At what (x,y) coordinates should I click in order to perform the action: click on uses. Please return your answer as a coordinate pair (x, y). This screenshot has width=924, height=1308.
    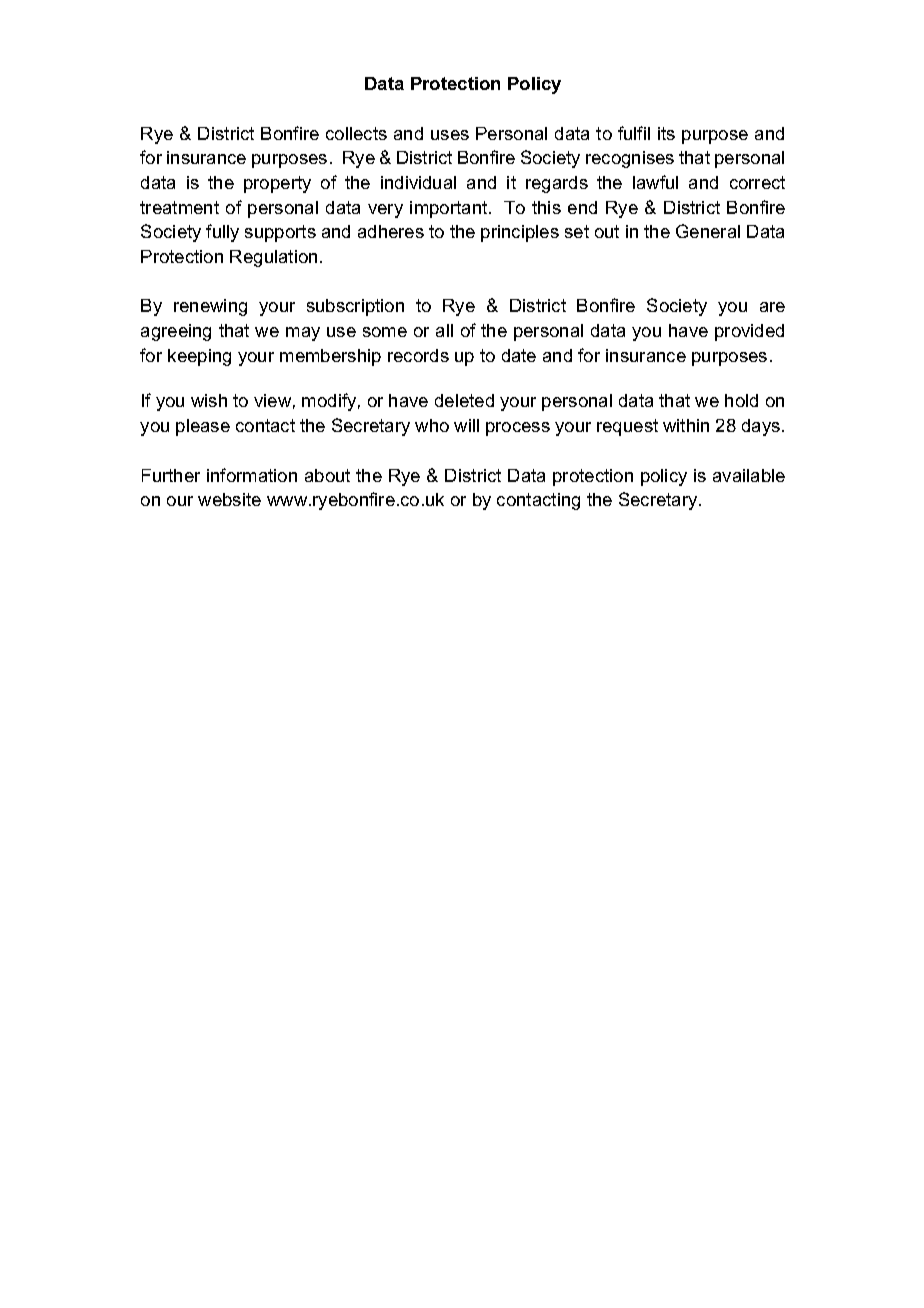
    Looking at the image, I should click on (450, 135).
